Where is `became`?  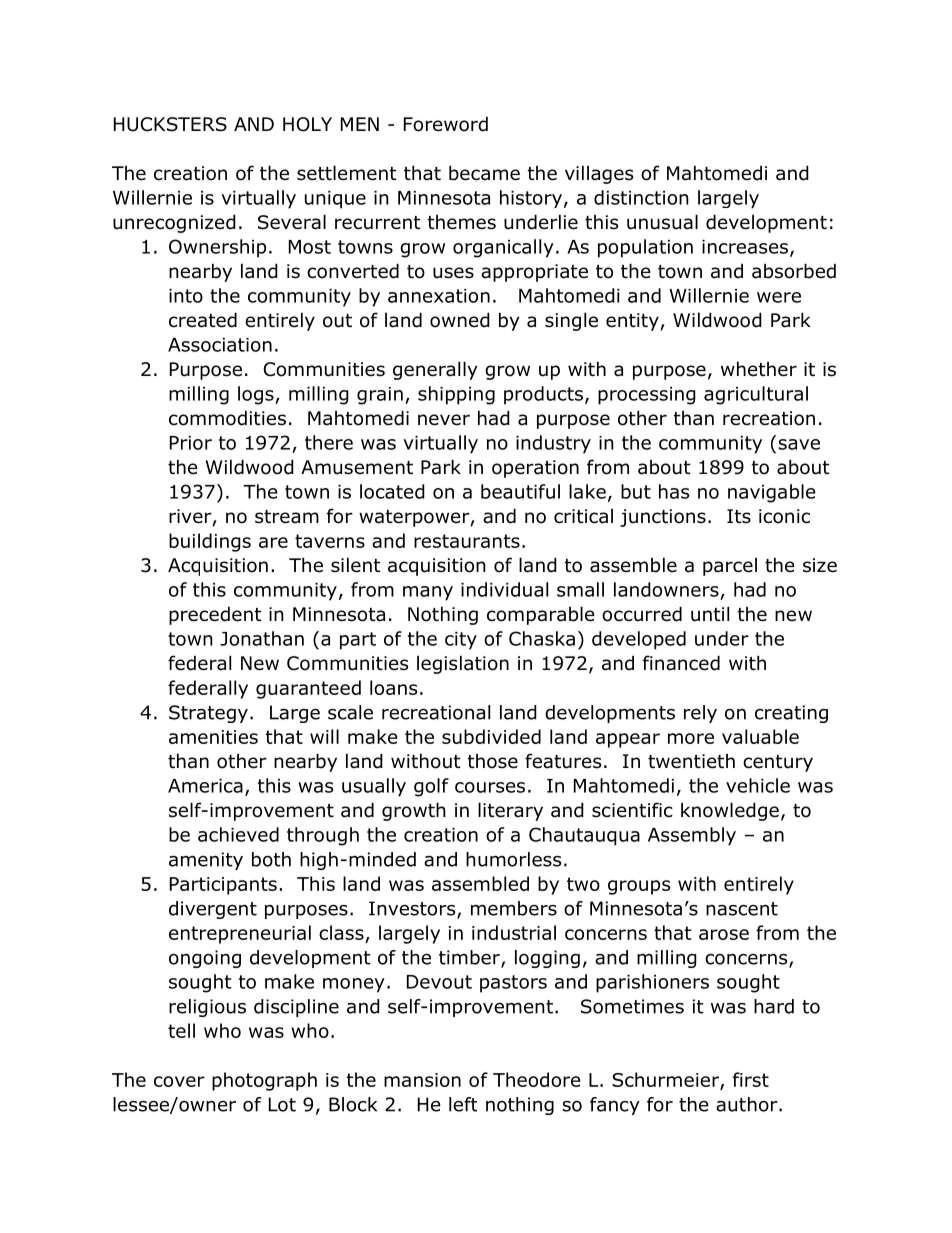
became is located at coordinates (484, 173).
